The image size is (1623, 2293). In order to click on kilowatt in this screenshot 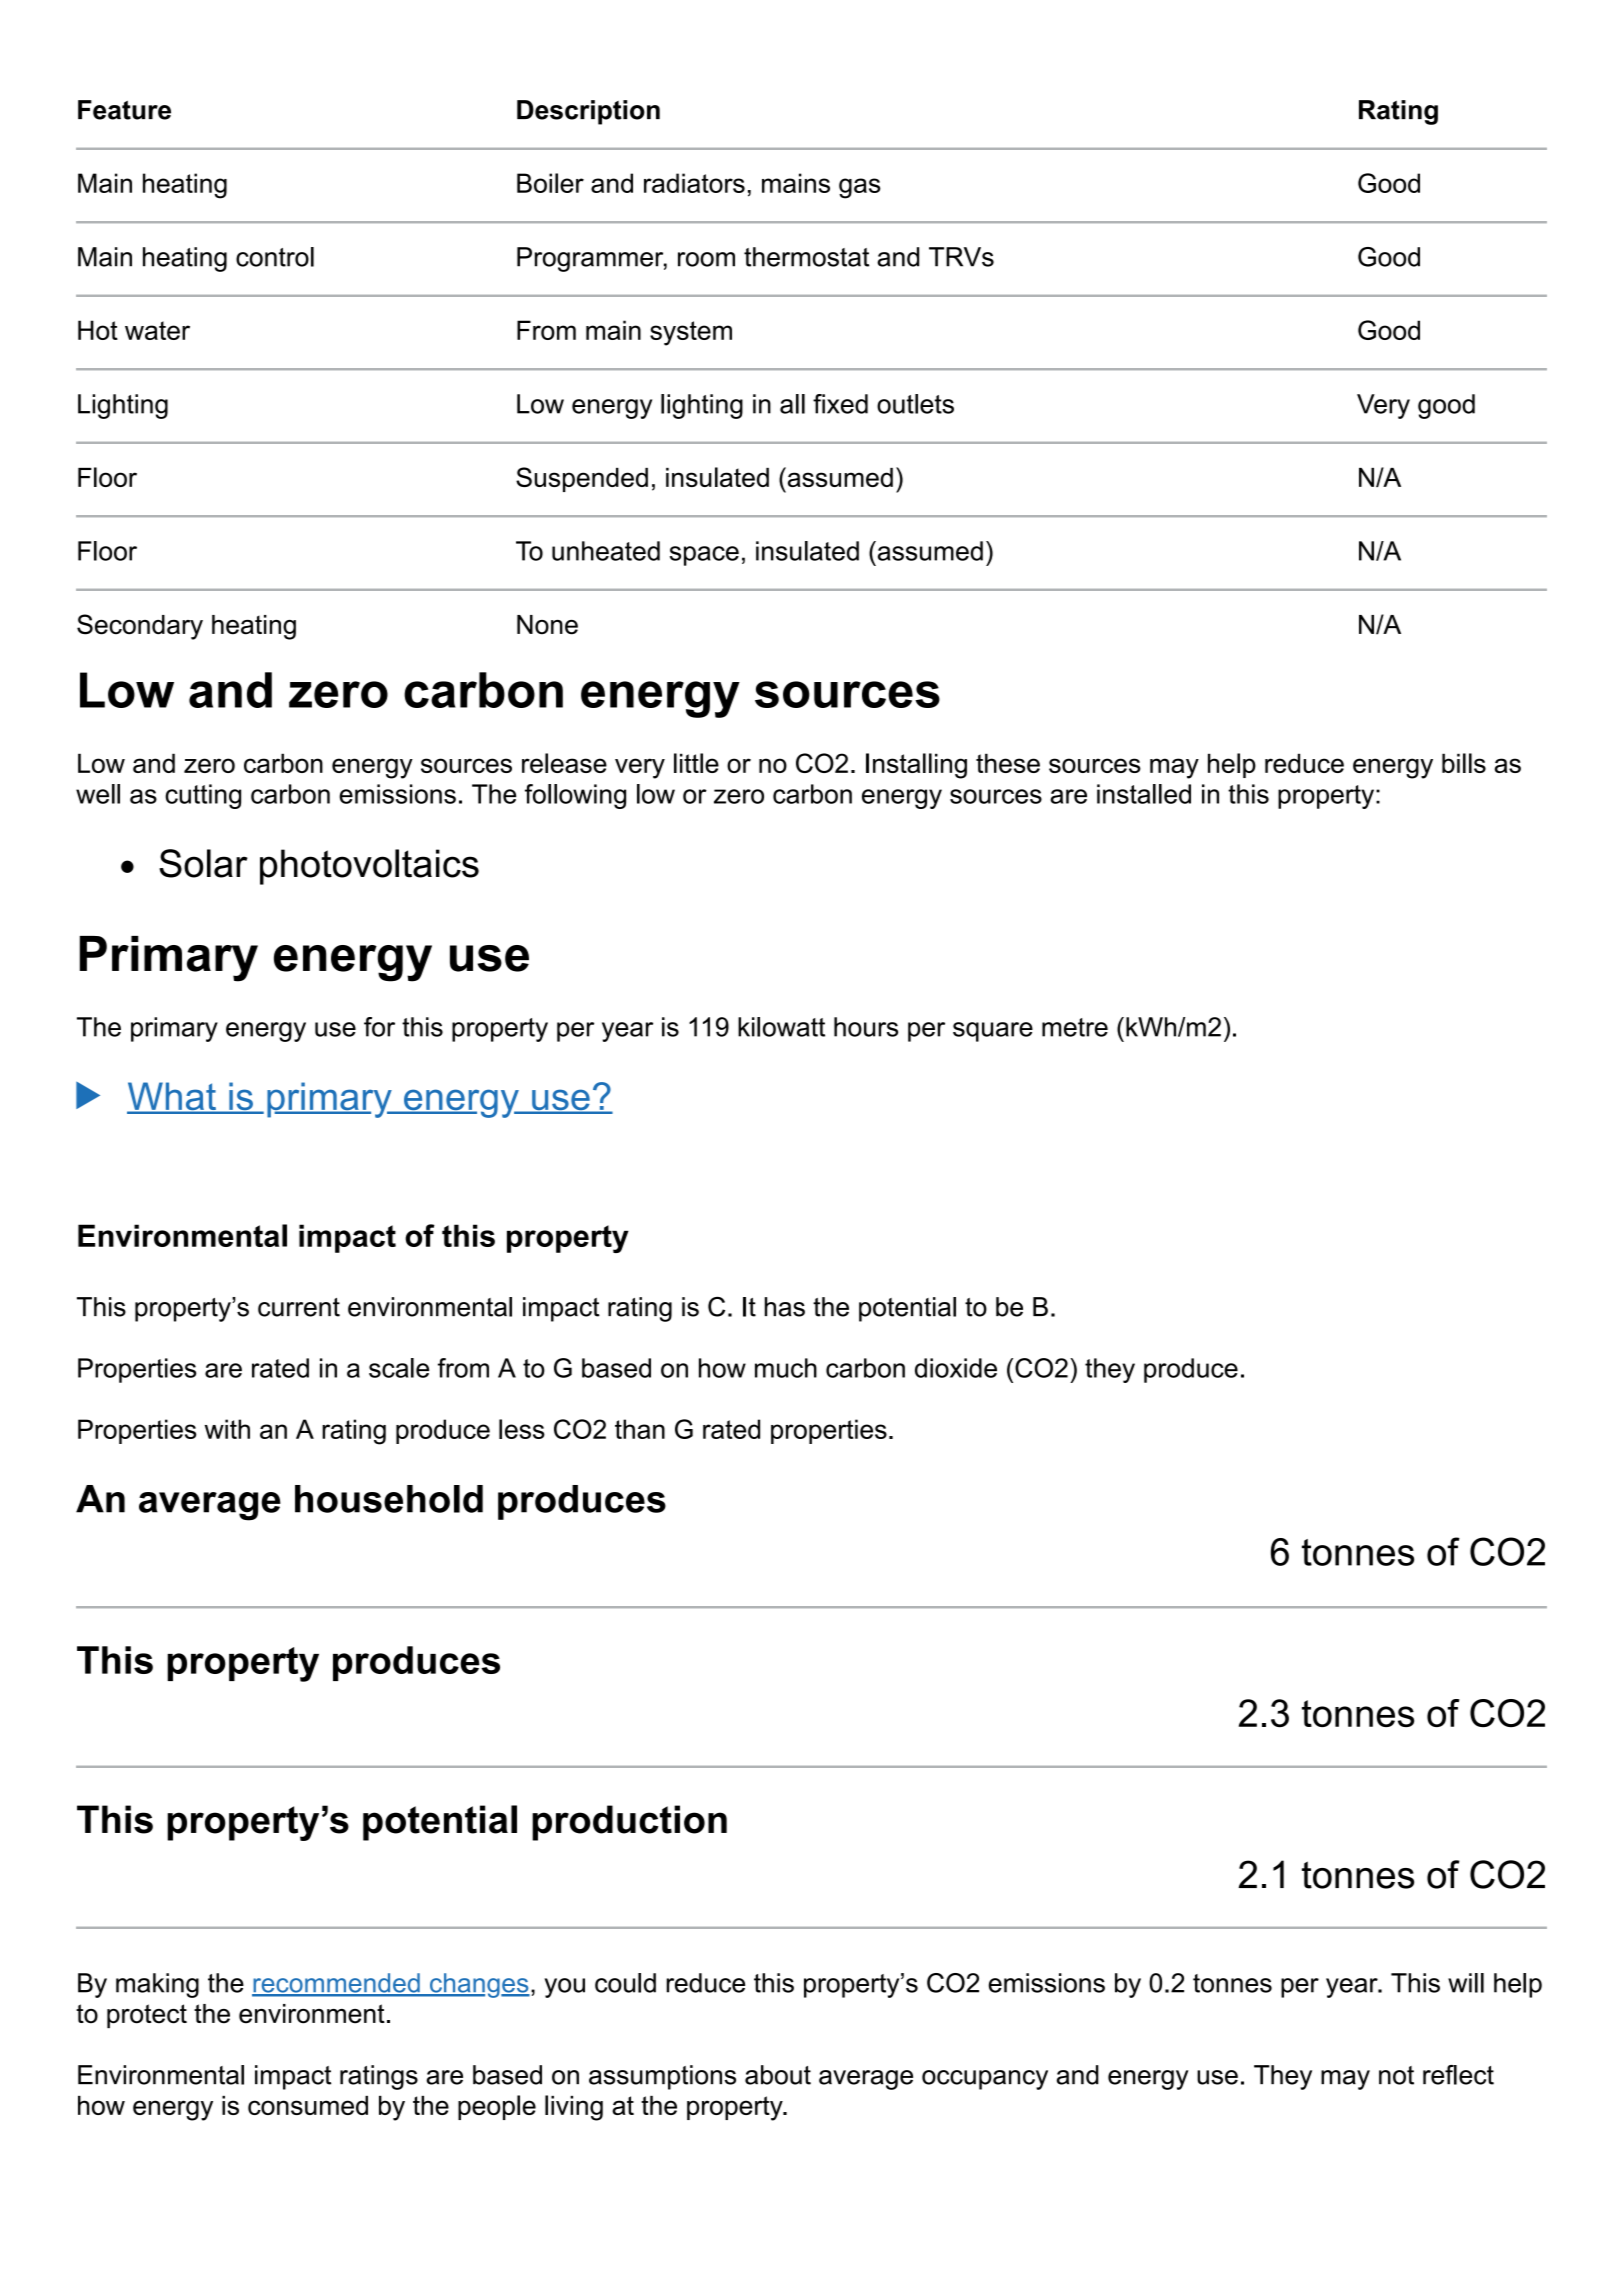, I will do `click(781, 1027)`.
